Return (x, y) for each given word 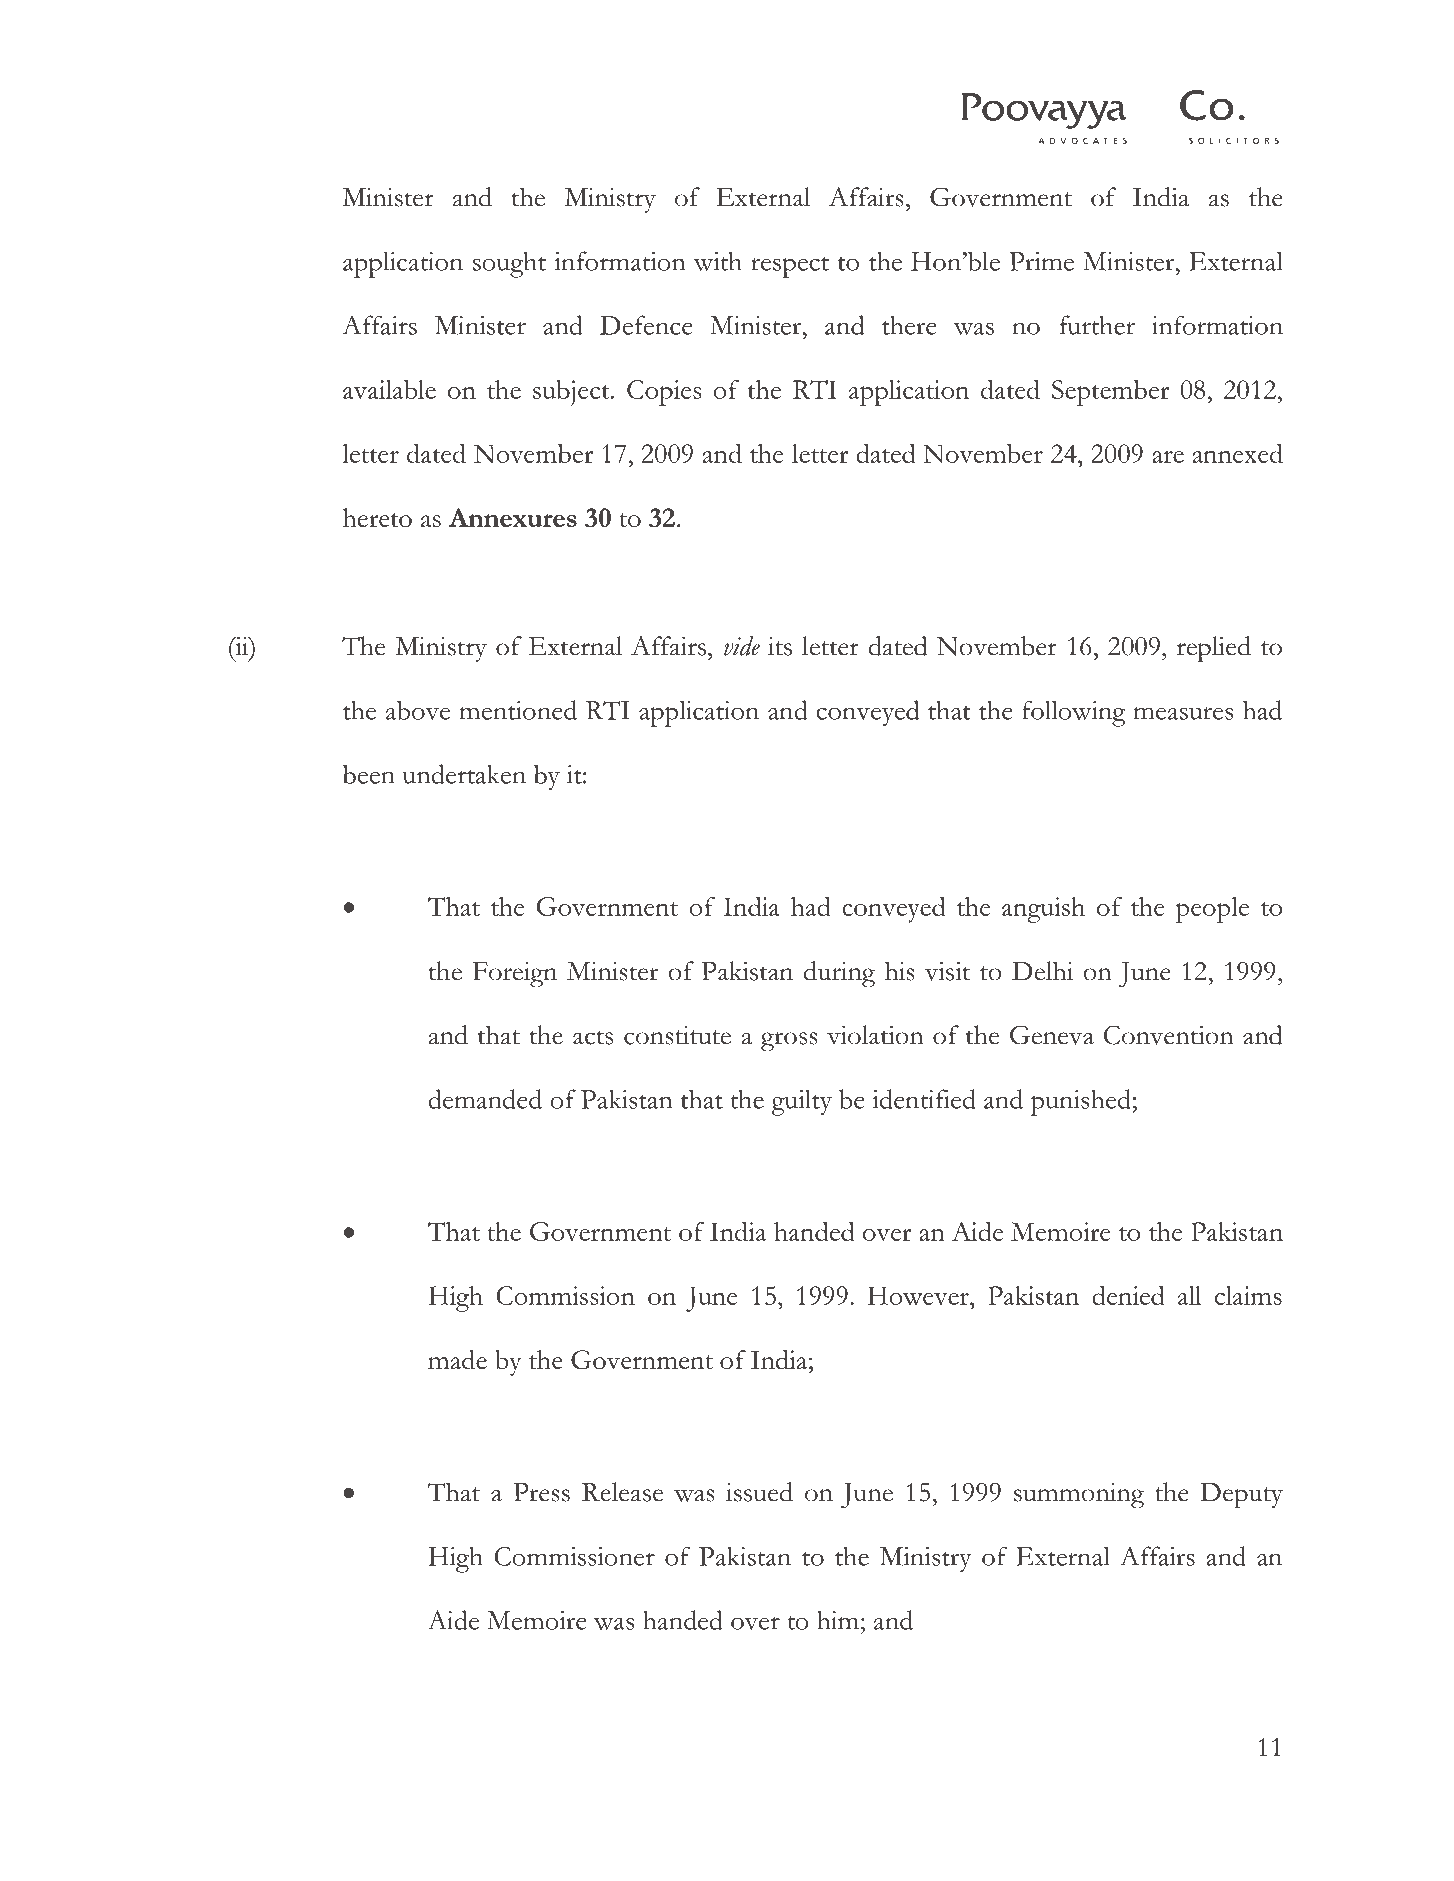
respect (790, 267)
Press (541, 1492)
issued (759, 1492)
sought (509, 264)
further (1097, 325)
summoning (1079, 1496)
